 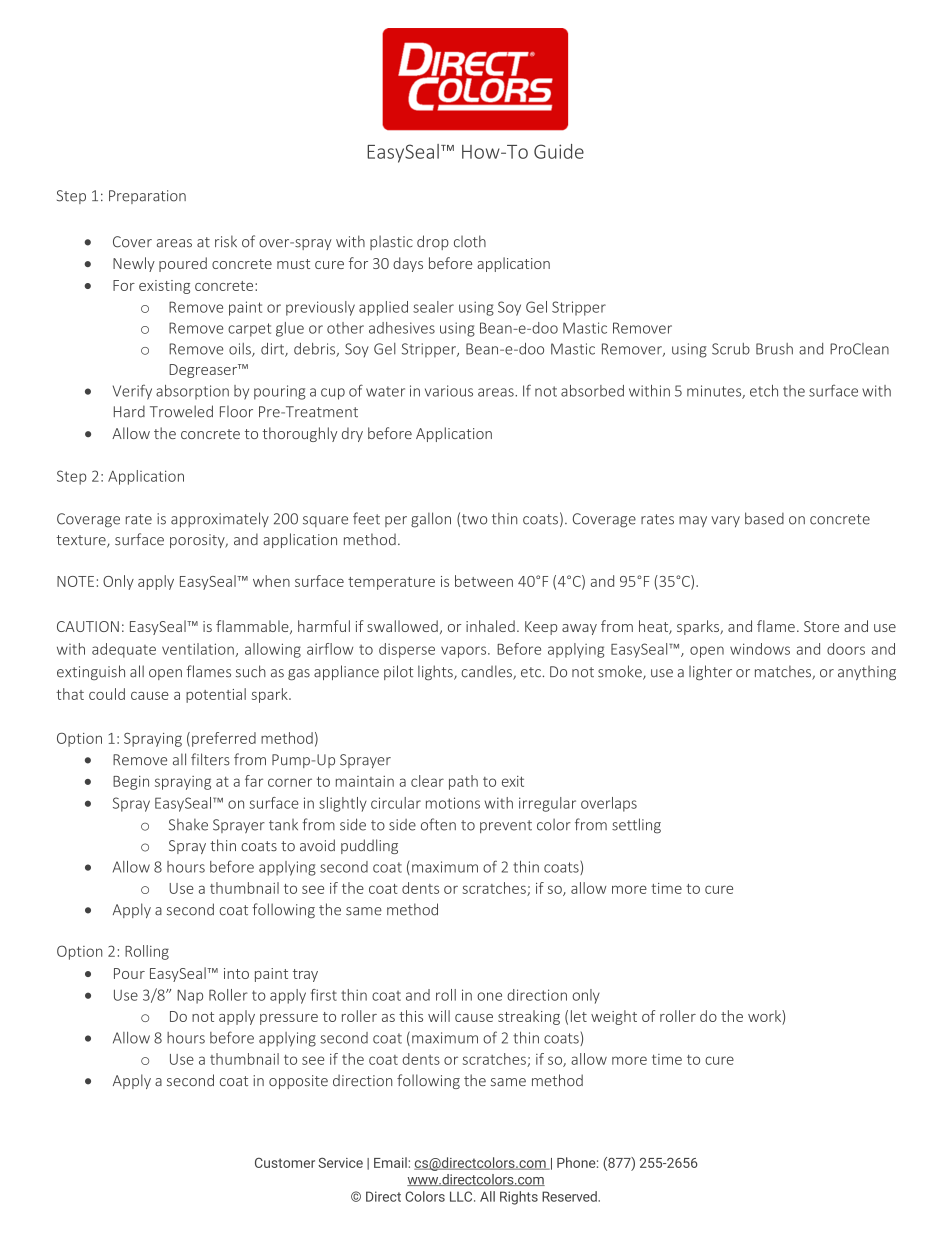 What do you see at coordinates (559, 151) in the screenshot?
I see `Guide` at bounding box center [559, 151].
